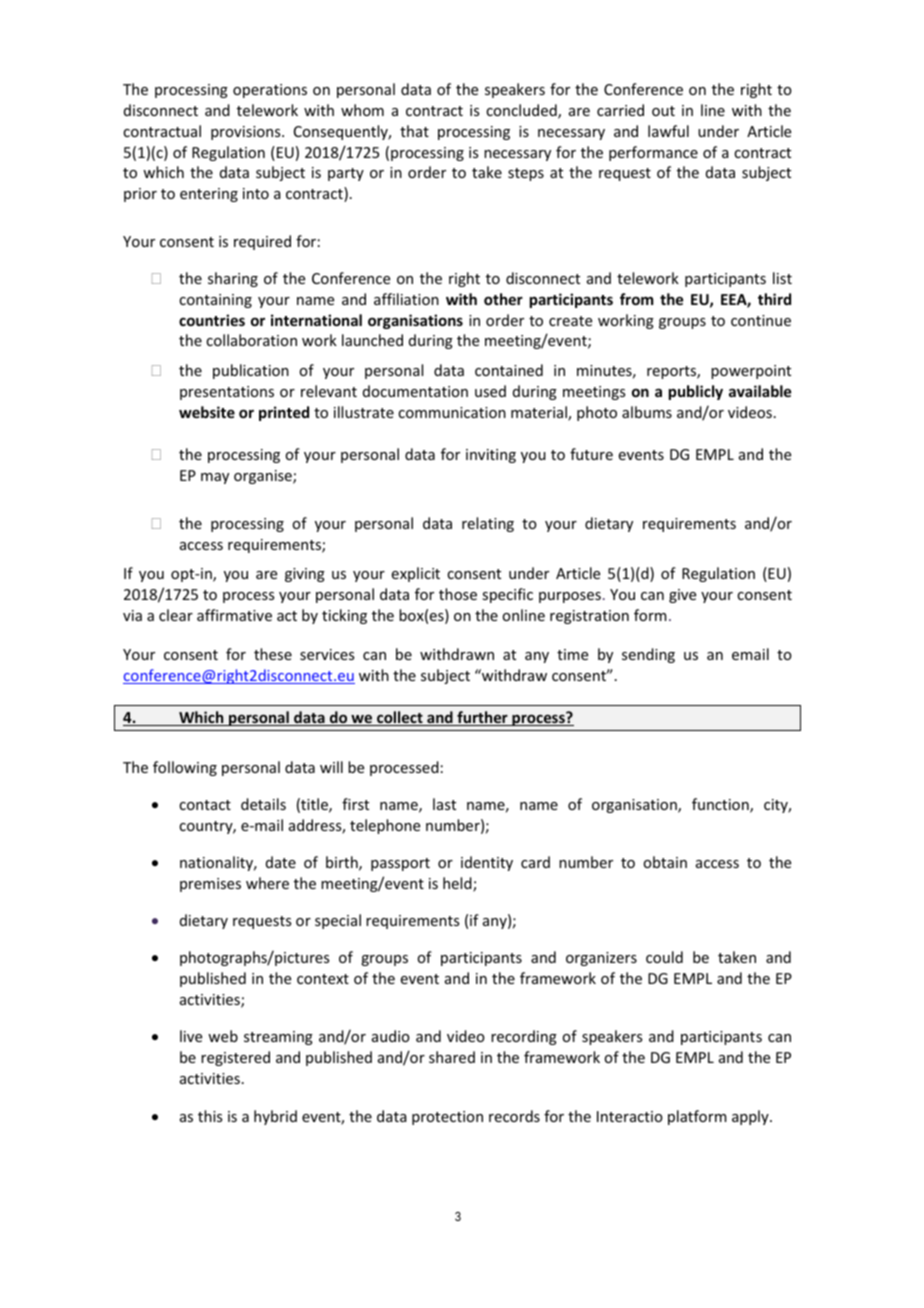 The image size is (924, 1308). What do you see at coordinates (247, 133) in the page?
I see `provisions` at bounding box center [247, 133].
